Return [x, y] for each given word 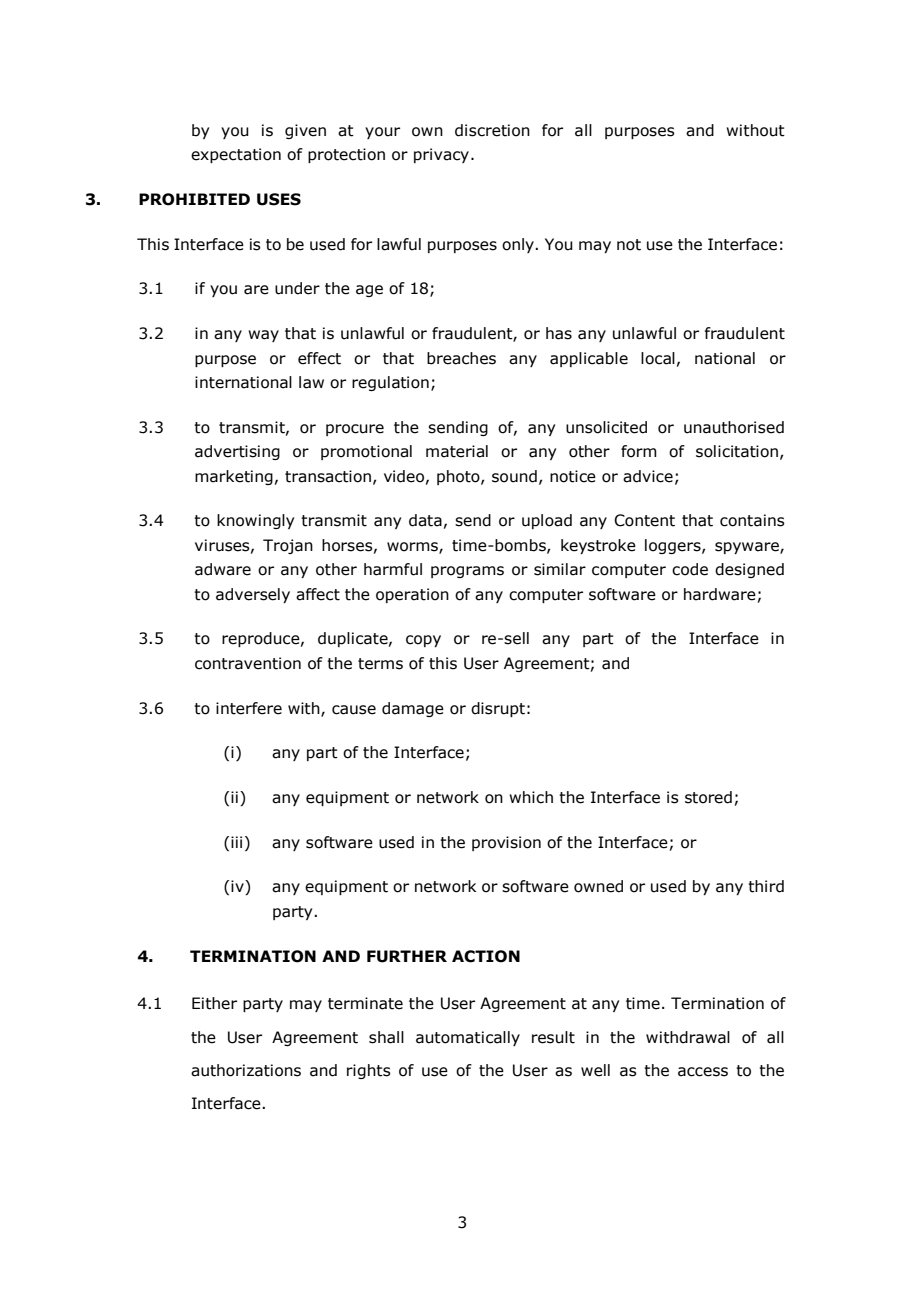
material [457, 451]
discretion [492, 130]
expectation [236, 155]
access [703, 1072]
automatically [468, 1038]
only [519, 245]
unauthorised [734, 427]
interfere [249, 708]
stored [708, 797]
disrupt [498, 709]
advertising [237, 452]
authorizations [246, 1070]
